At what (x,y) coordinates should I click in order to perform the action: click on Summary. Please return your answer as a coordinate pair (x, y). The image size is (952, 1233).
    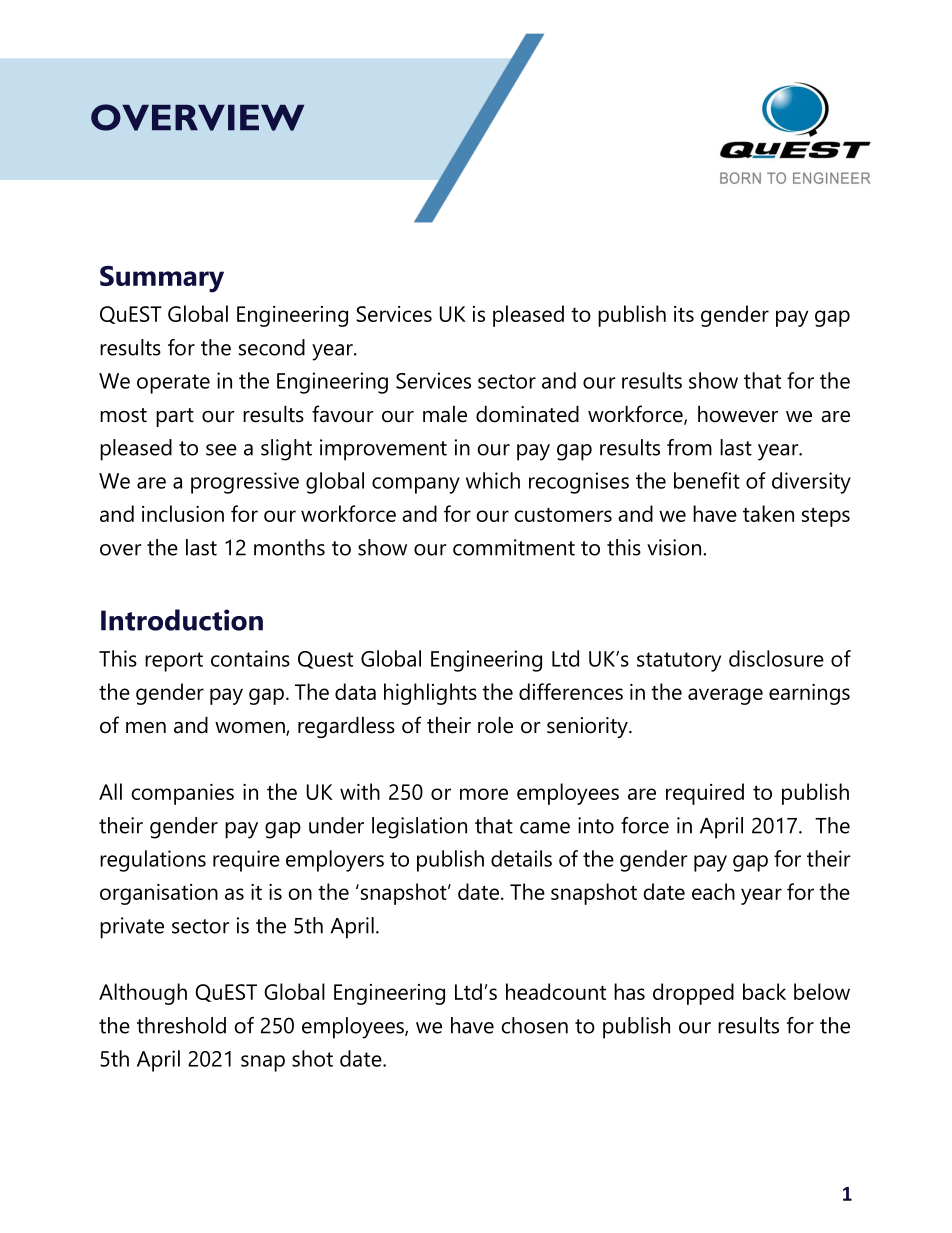
    Looking at the image, I should click on (162, 279).
